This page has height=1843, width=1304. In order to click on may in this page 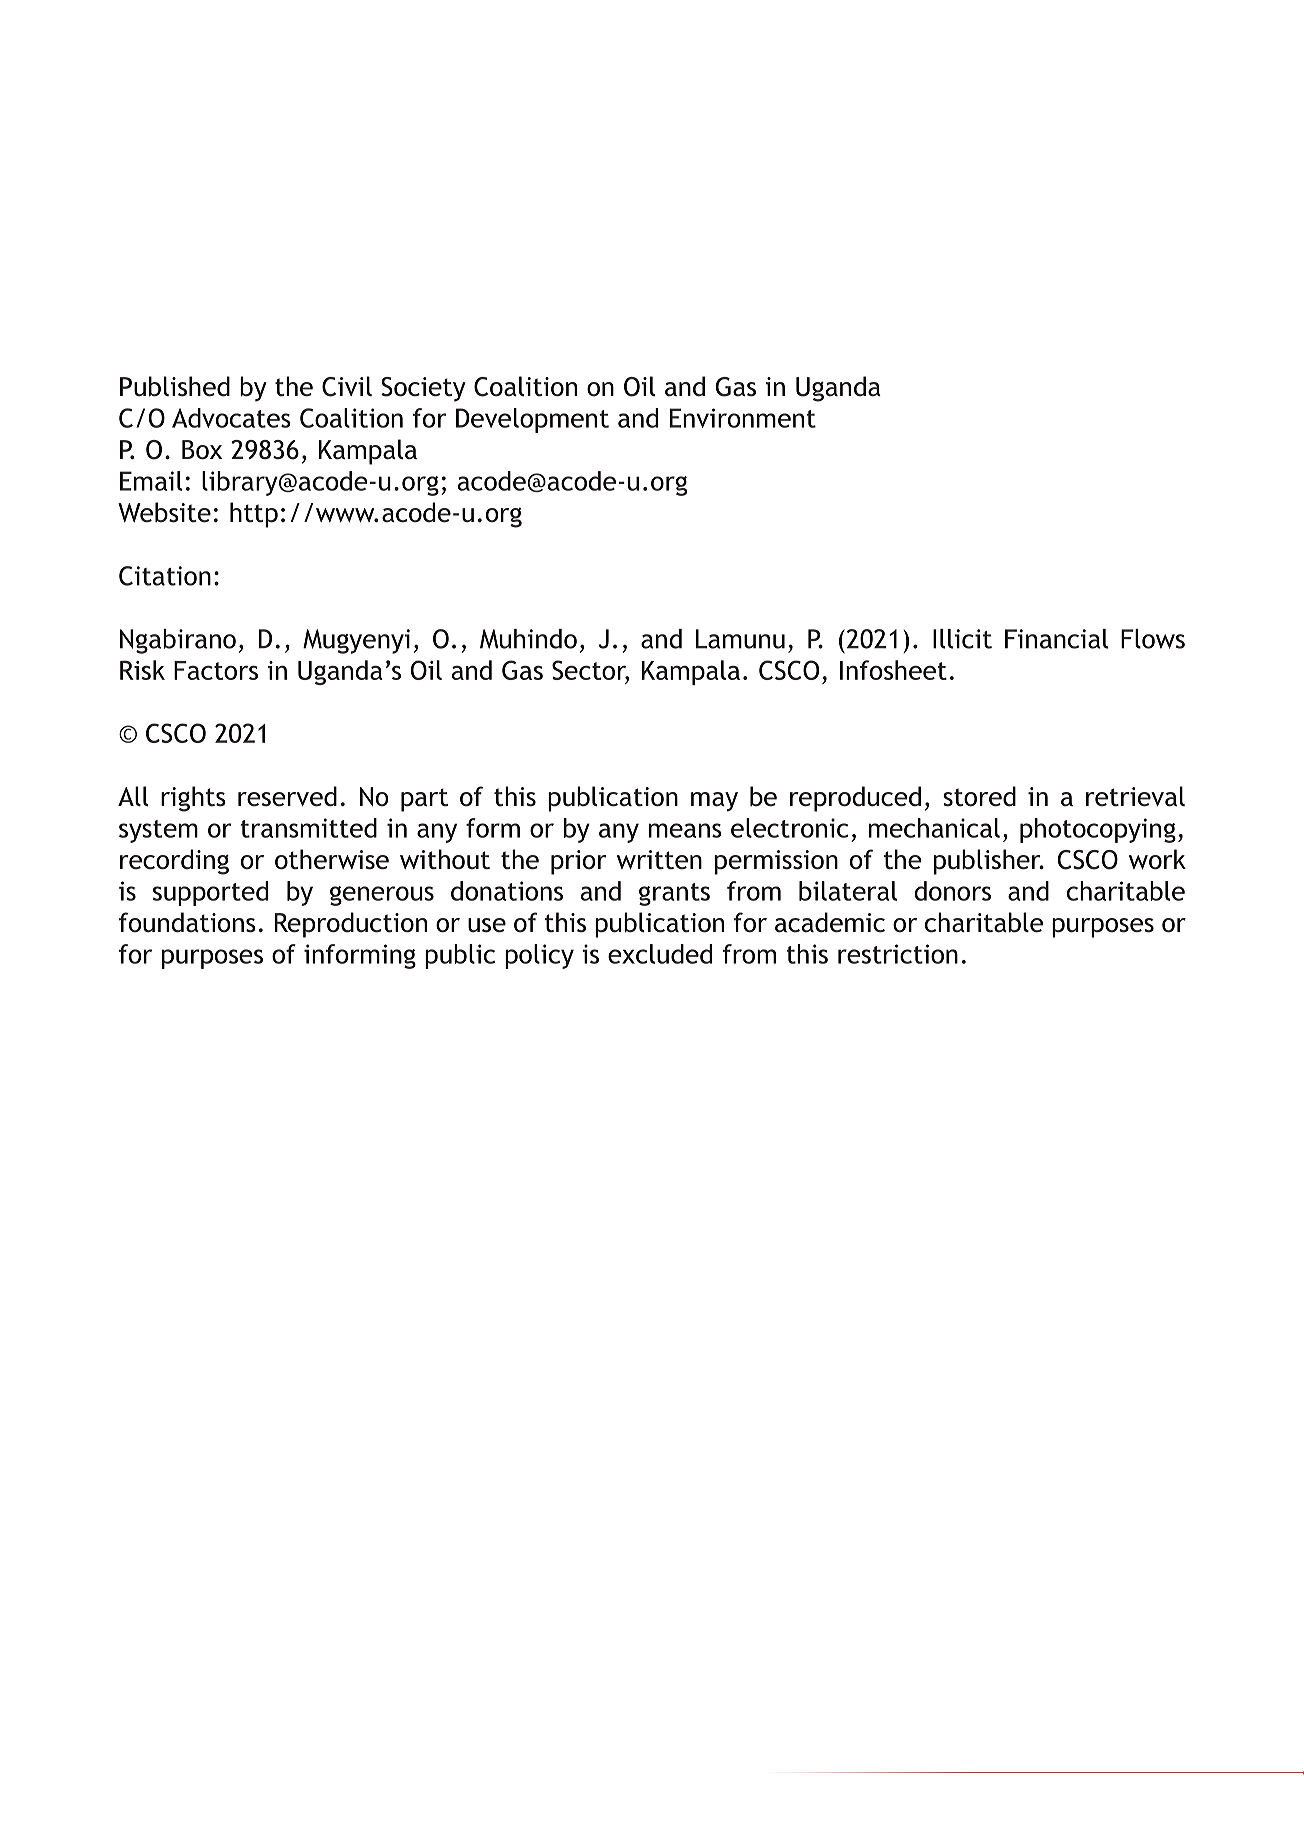, I will do `click(714, 802)`.
